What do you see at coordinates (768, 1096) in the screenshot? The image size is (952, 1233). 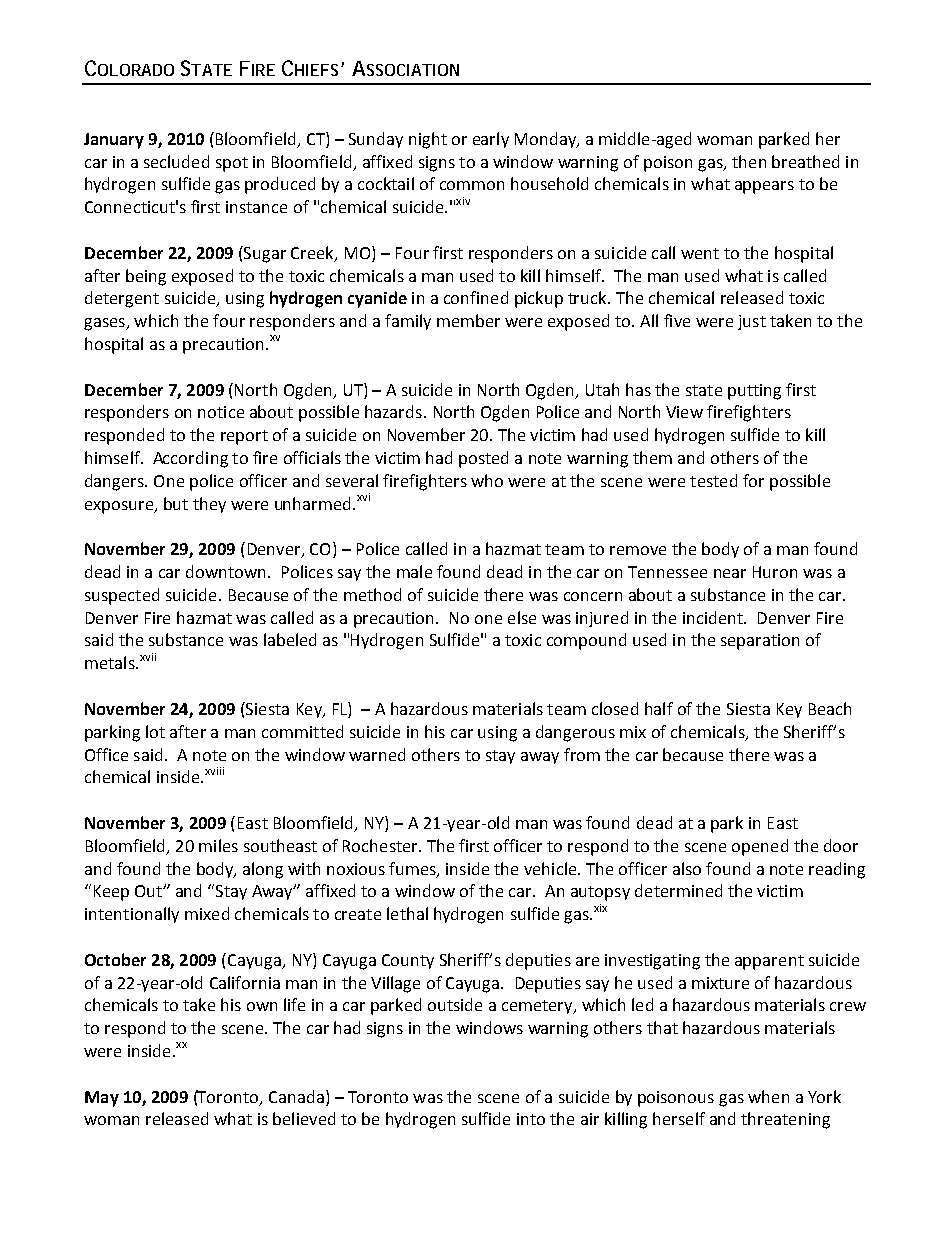 I see `when` at bounding box center [768, 1096].
